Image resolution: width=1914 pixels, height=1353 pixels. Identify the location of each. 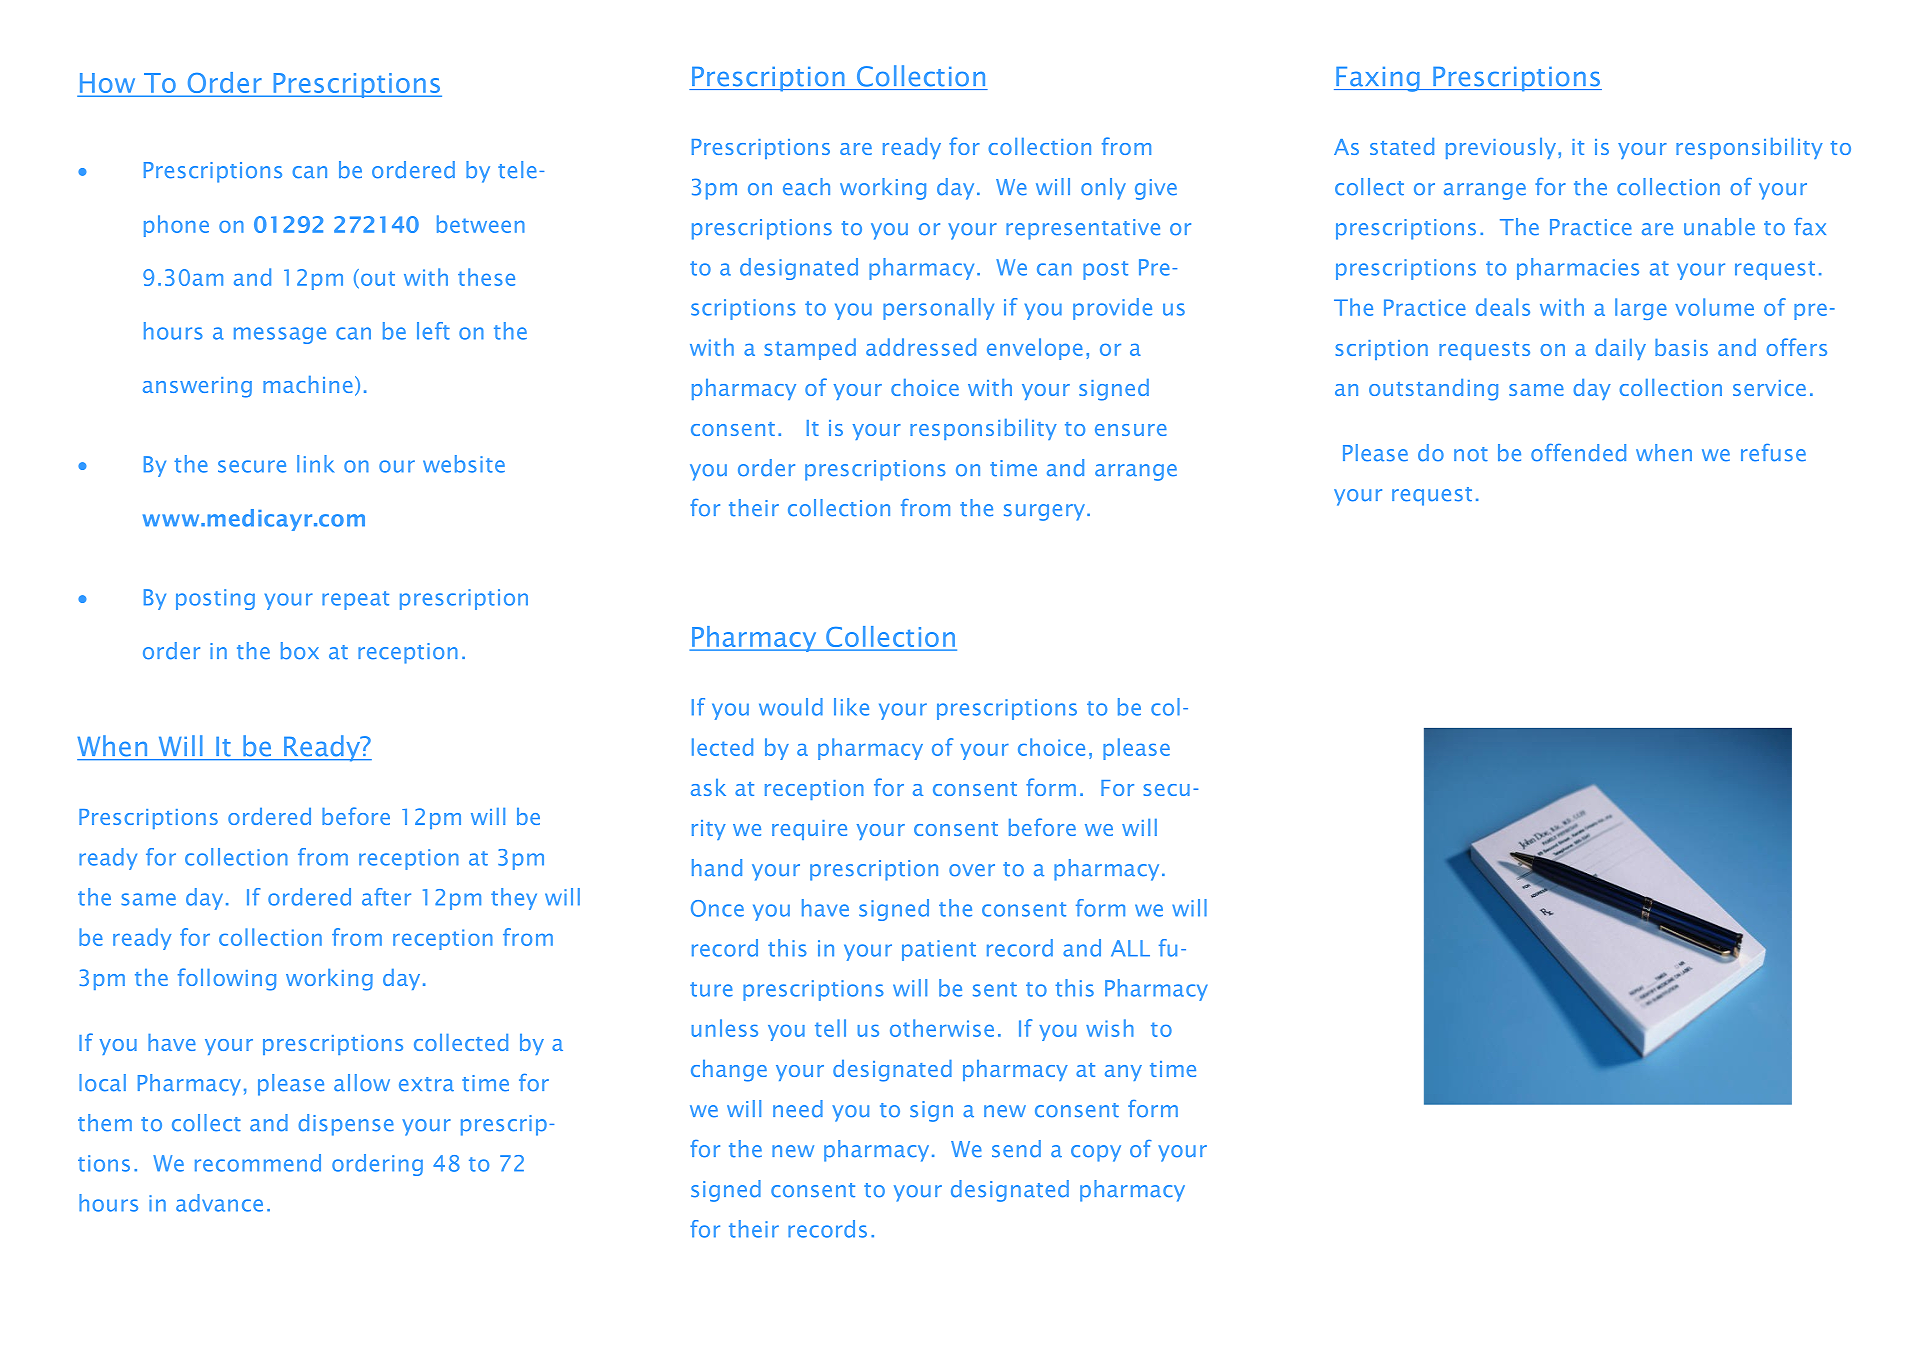
(806, 187).
